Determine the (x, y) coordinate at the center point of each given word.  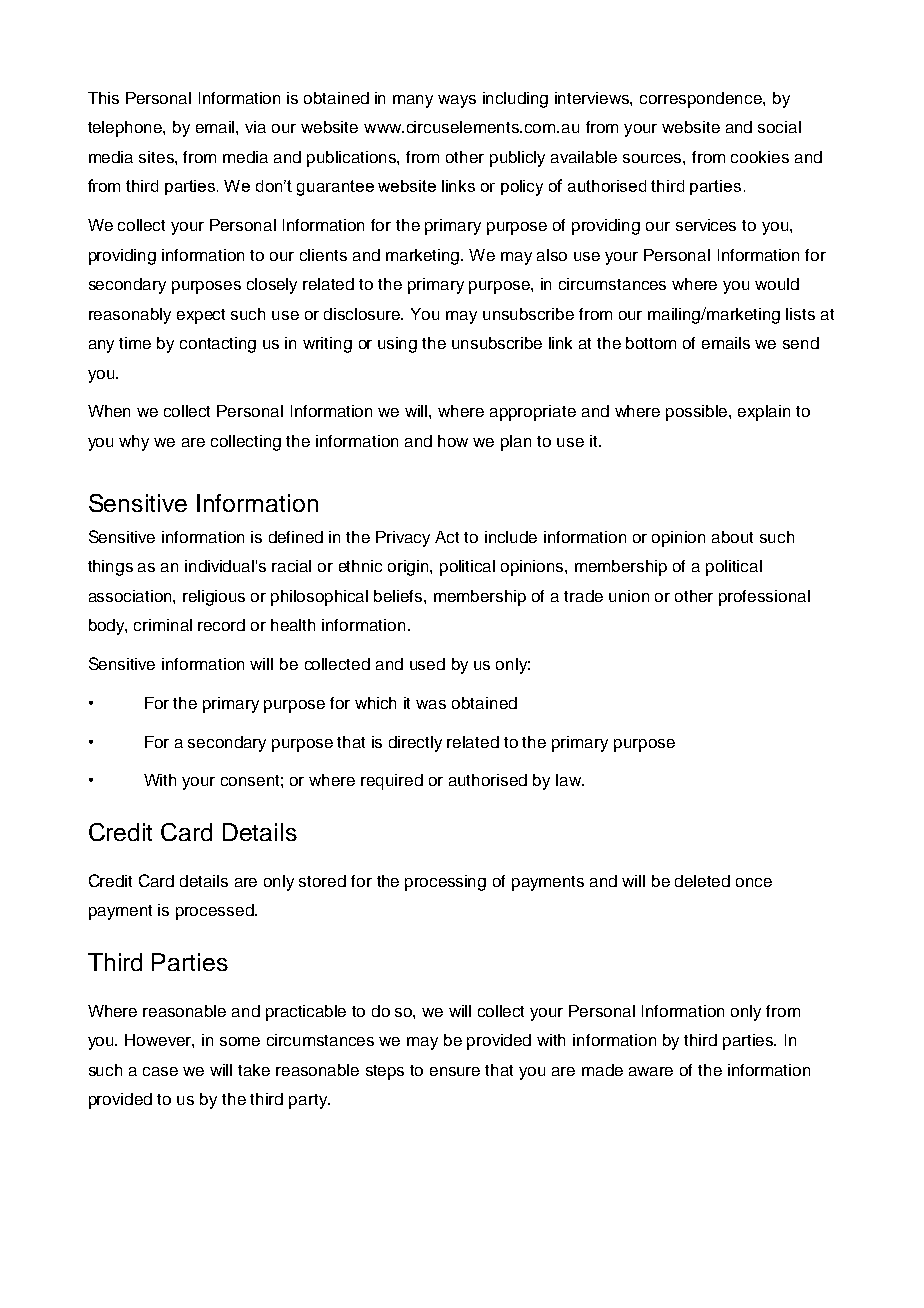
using (397, 345)
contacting (218, 345)
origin (409, 568)
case (160, 1071)
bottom (651, 343)
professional (764, 598)
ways (457, 101)
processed (216, 912)
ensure (455, 1071)
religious (214, 598)
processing (445, 883)
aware (651, 1071)
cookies (760, 157)
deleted (702, 881)
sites (157, 157)
